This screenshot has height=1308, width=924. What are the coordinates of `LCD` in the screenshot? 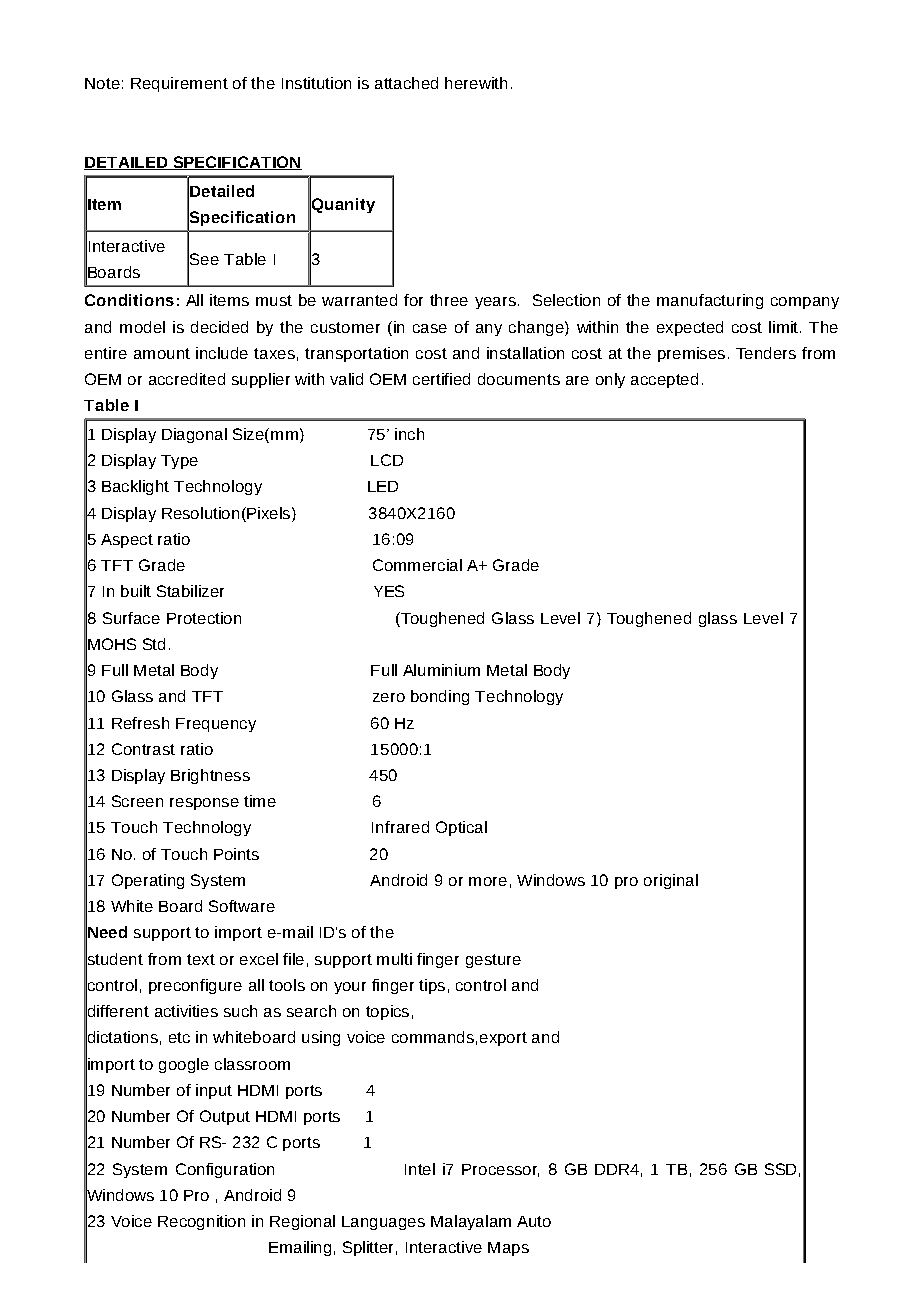 It's located at (387, 460).
